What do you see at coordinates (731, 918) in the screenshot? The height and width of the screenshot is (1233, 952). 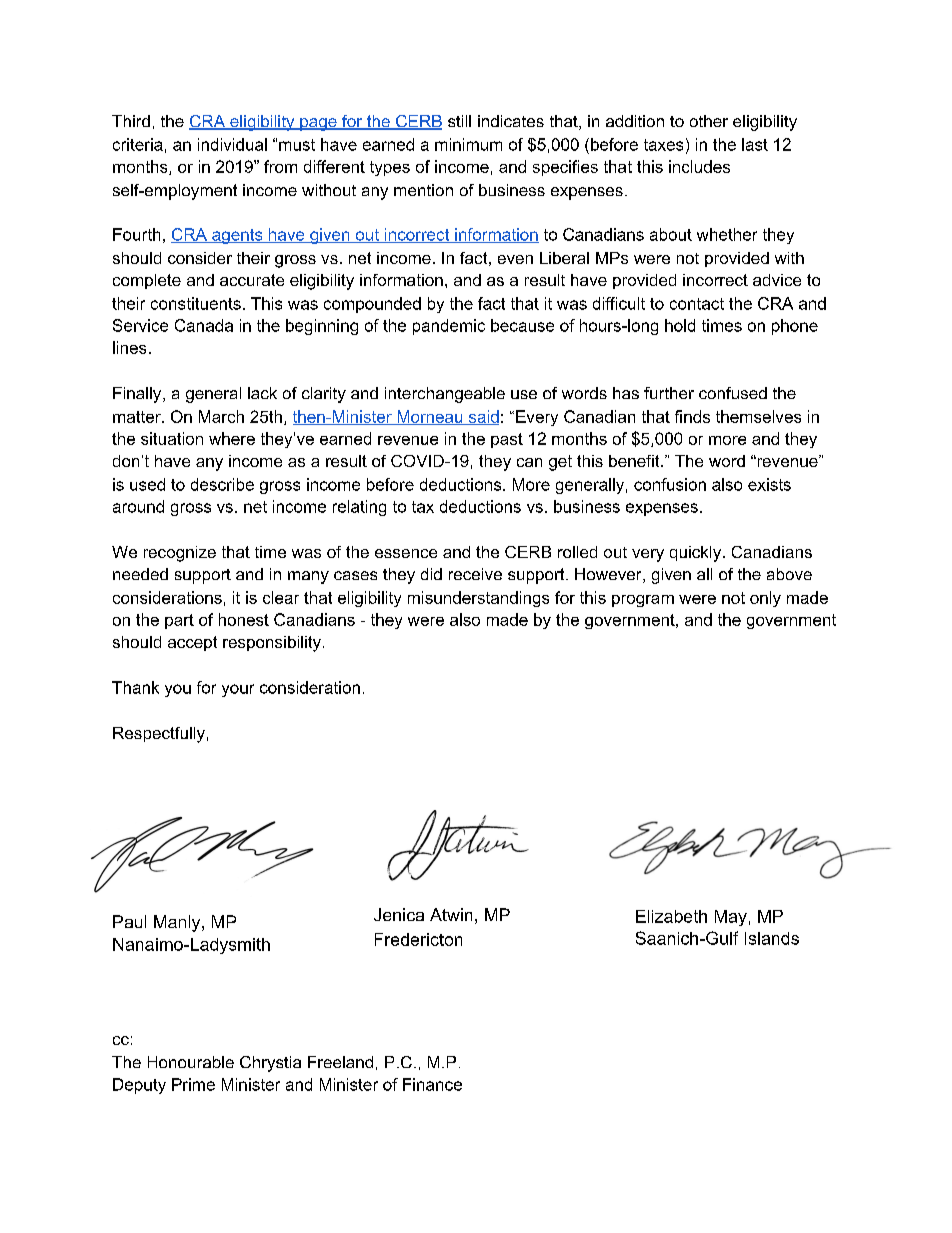 I see `May` at bounding box center [731, 918].
